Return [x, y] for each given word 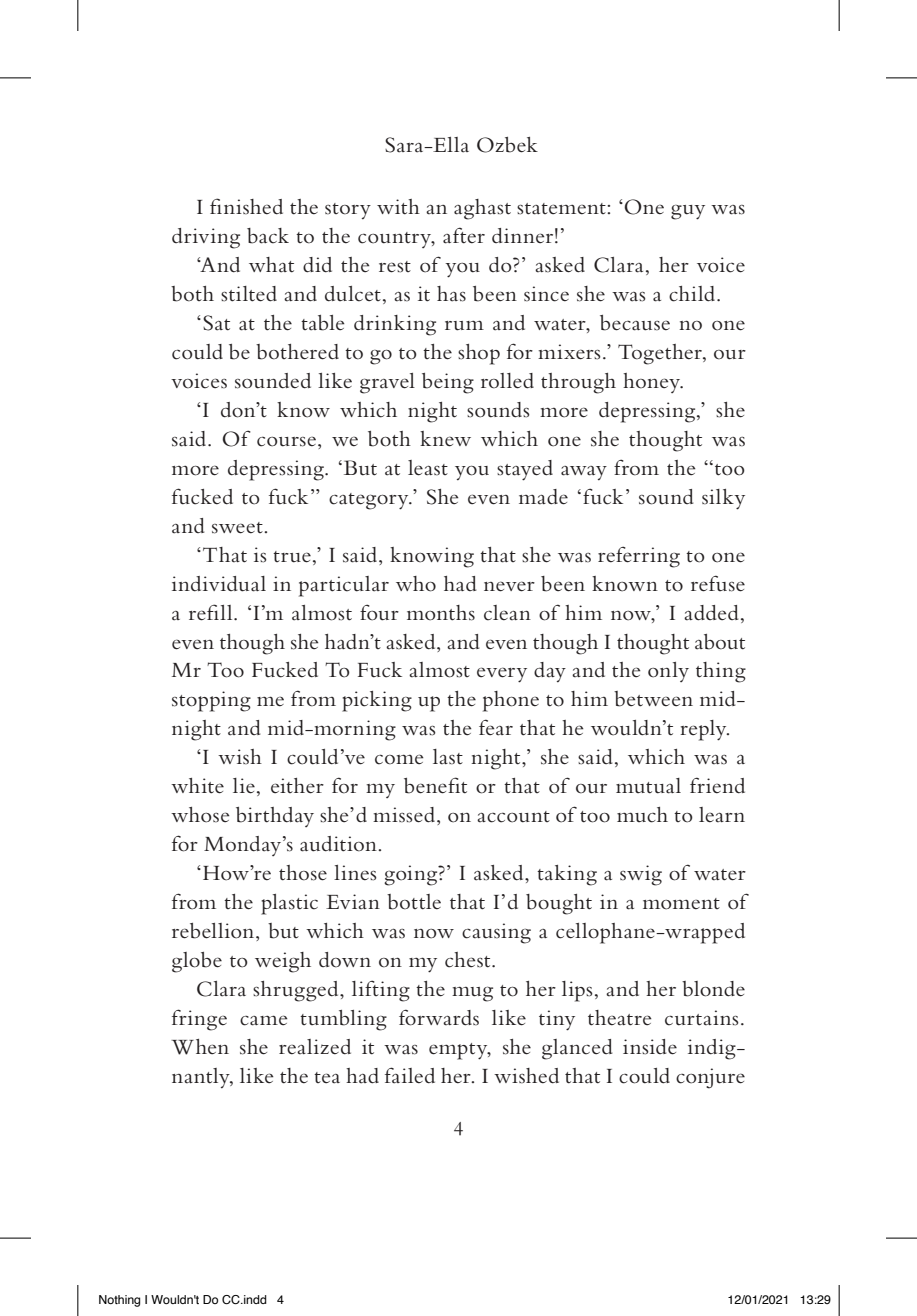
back [268, 236]
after [464, 235]
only [668, 672]
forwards [439, 1017]
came [264, 1020]
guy [688, 212]
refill [212, 612]
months [441, 613]
